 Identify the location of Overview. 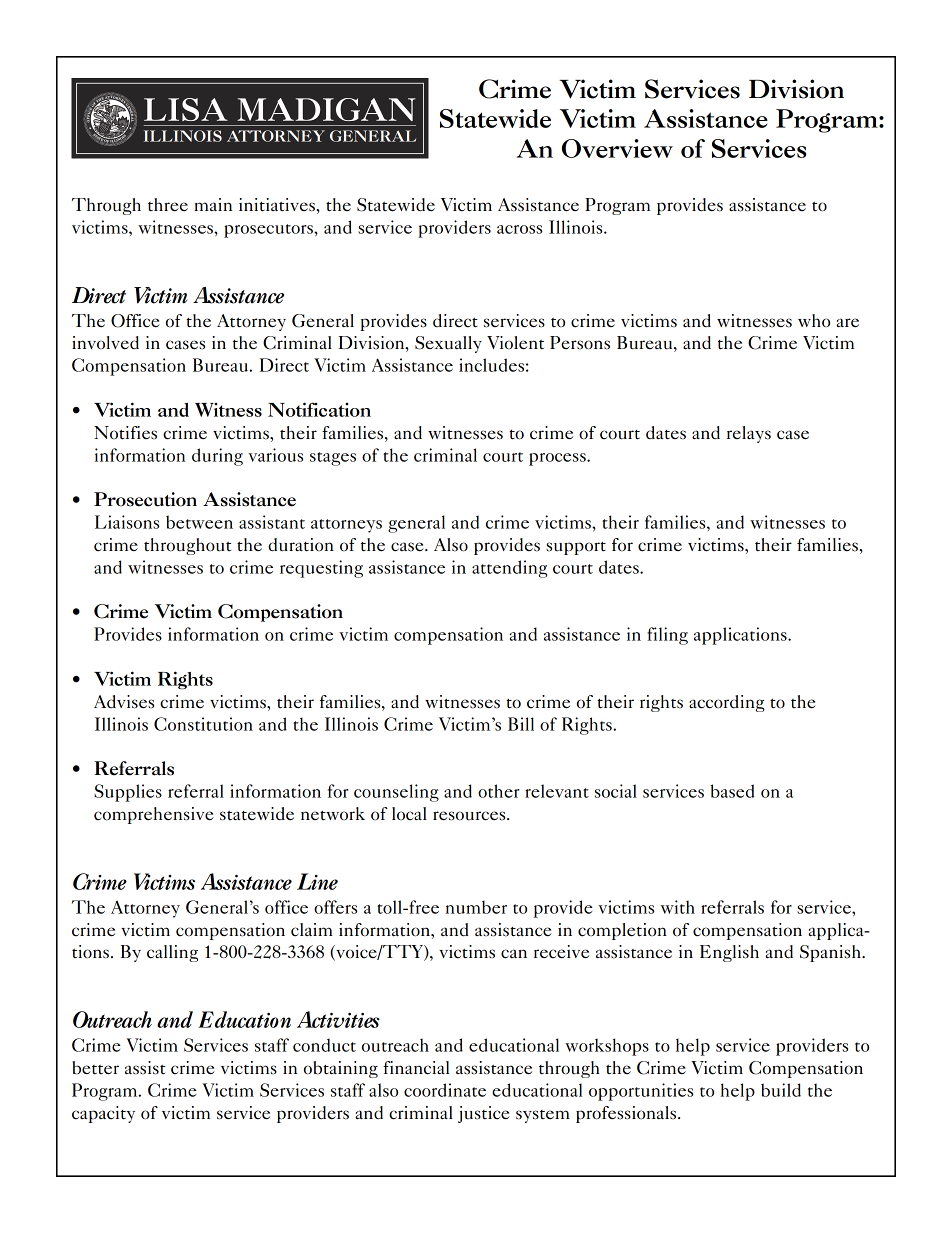
(617, 148).
